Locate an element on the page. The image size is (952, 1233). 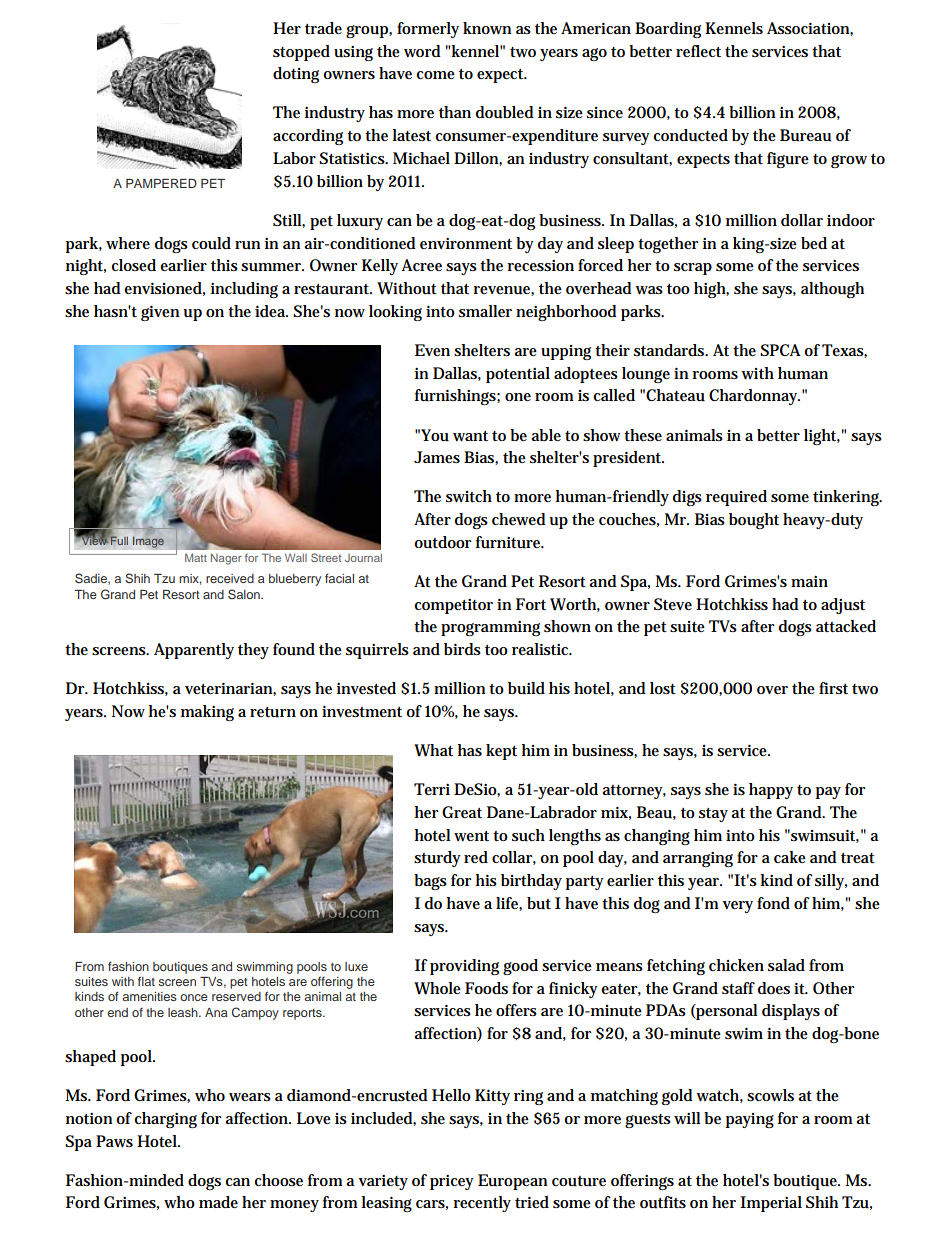
main is located at coordinates (809, 581).
